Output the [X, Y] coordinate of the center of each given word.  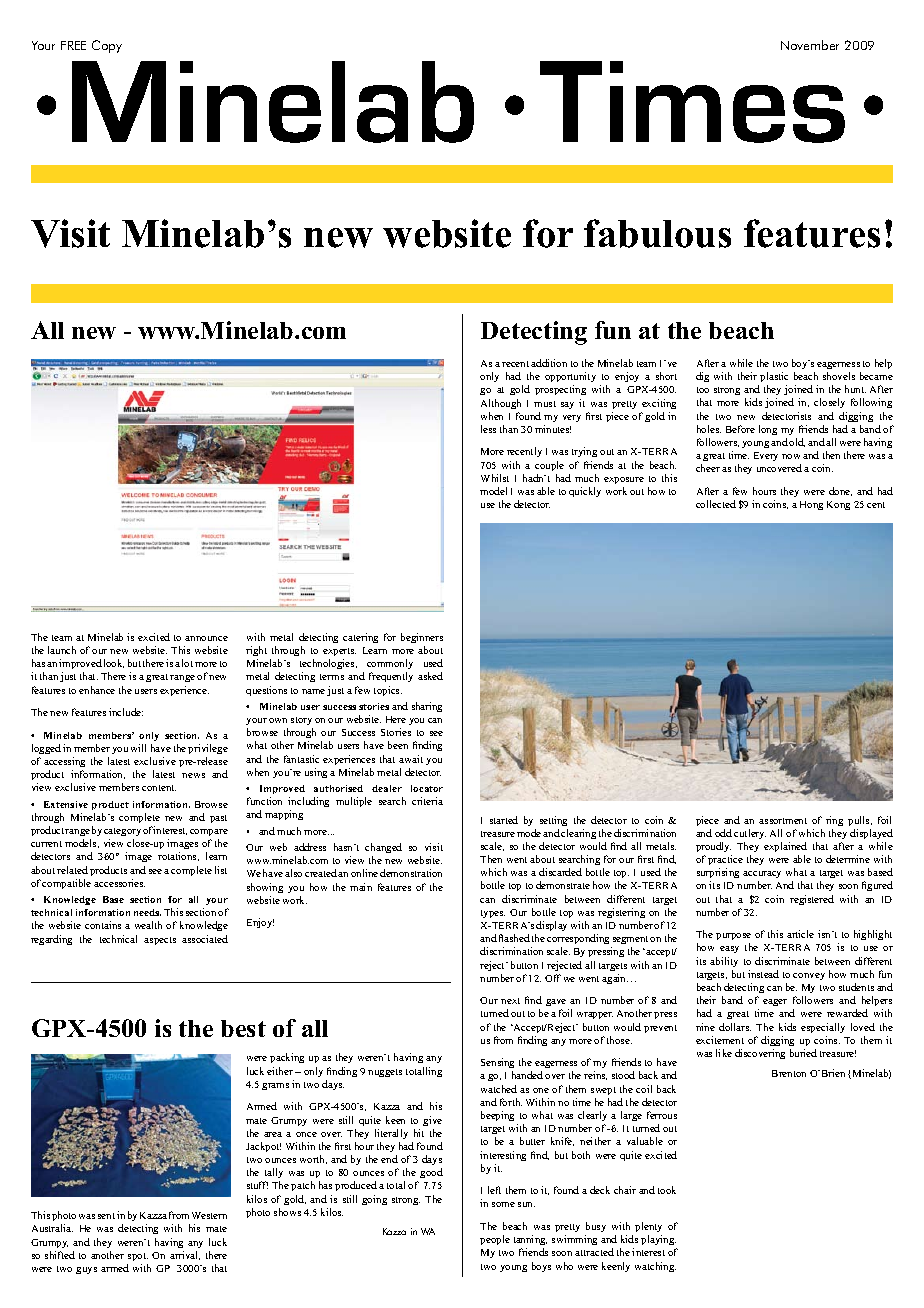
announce [206, 638]
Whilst [495, 478]
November [810, 45]
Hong [811, 505]
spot [138, 1257]
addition [549, 363]
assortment [783, 821]
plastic [774, 377]
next [510, 1001]
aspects [160, 941]
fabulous [657, 233]
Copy [107, 46]
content [159, 788]
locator [427, 788]
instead [763, 974]
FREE [73, 45]
